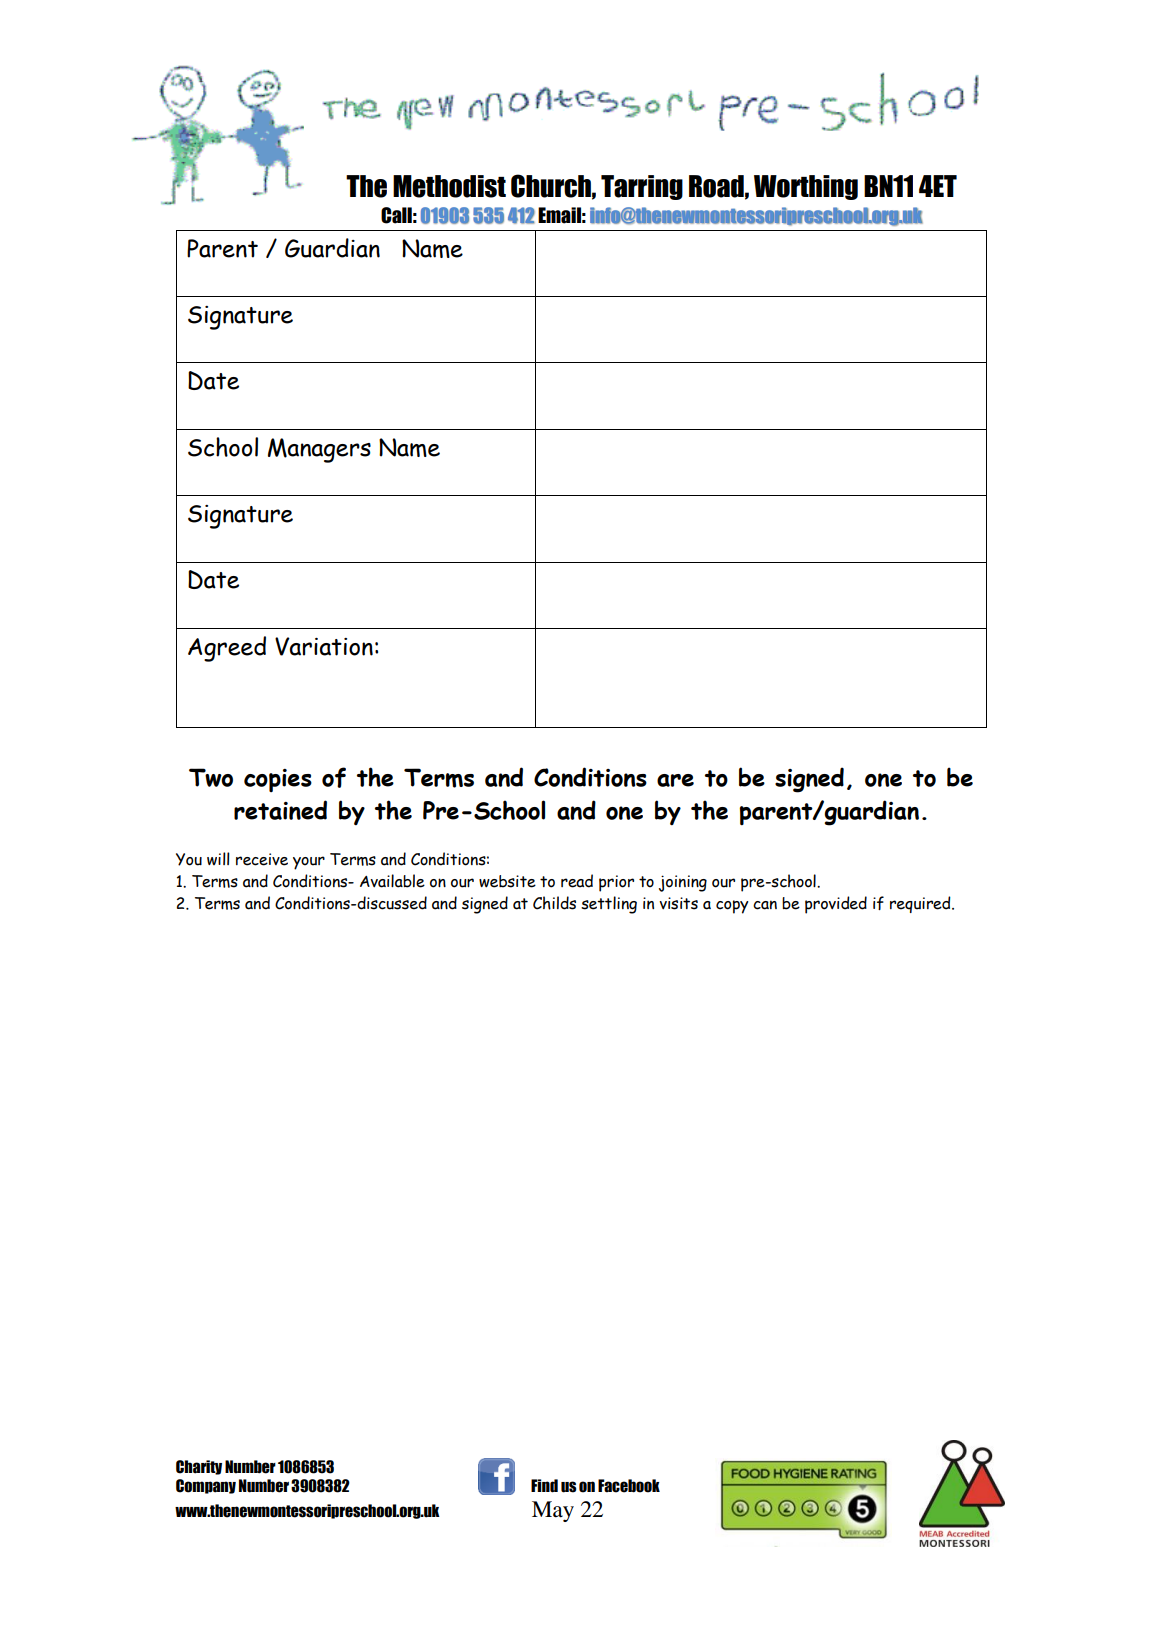 Image resolution: width=1163 pixels, height=1645 pixels. Describe the element at coordinates (227, 649) in the screenshot. I see `Agreed` at that location.
